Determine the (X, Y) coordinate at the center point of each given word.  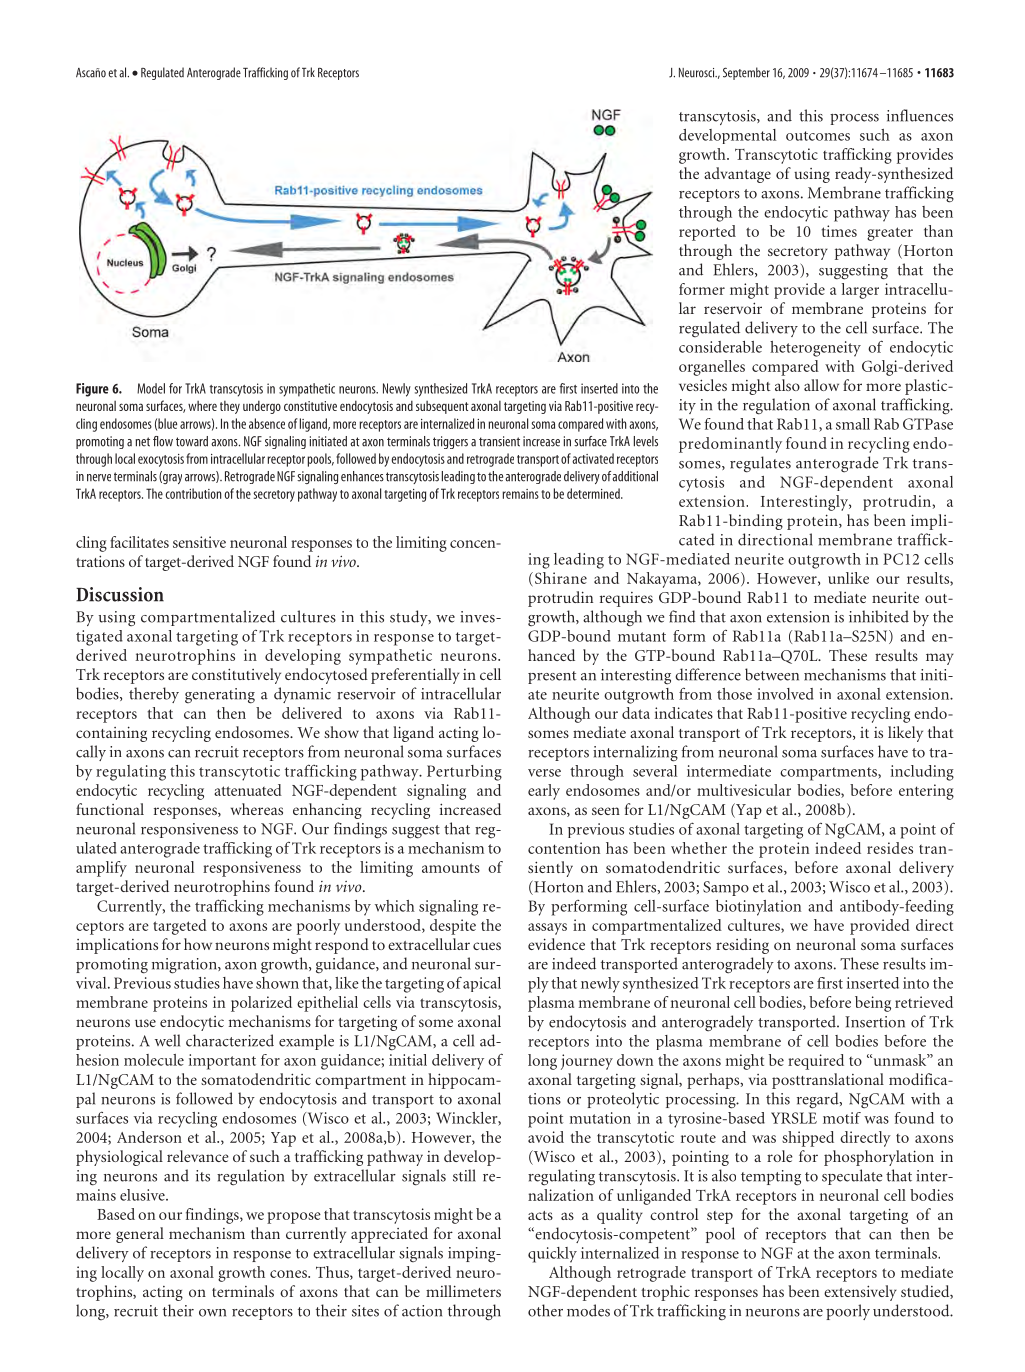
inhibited (879, 616)
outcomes (818, 136)
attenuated (248, 790)
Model (151, 388)
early (544, 792)
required (816, 1062)
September (746, 73)
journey (587, 1062)
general (140, 1235)
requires (626, 599)
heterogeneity (815, 349)
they (230, 407)
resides (890, 848)
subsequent (442, 407)
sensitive (199, 542)
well (167, 1040)
